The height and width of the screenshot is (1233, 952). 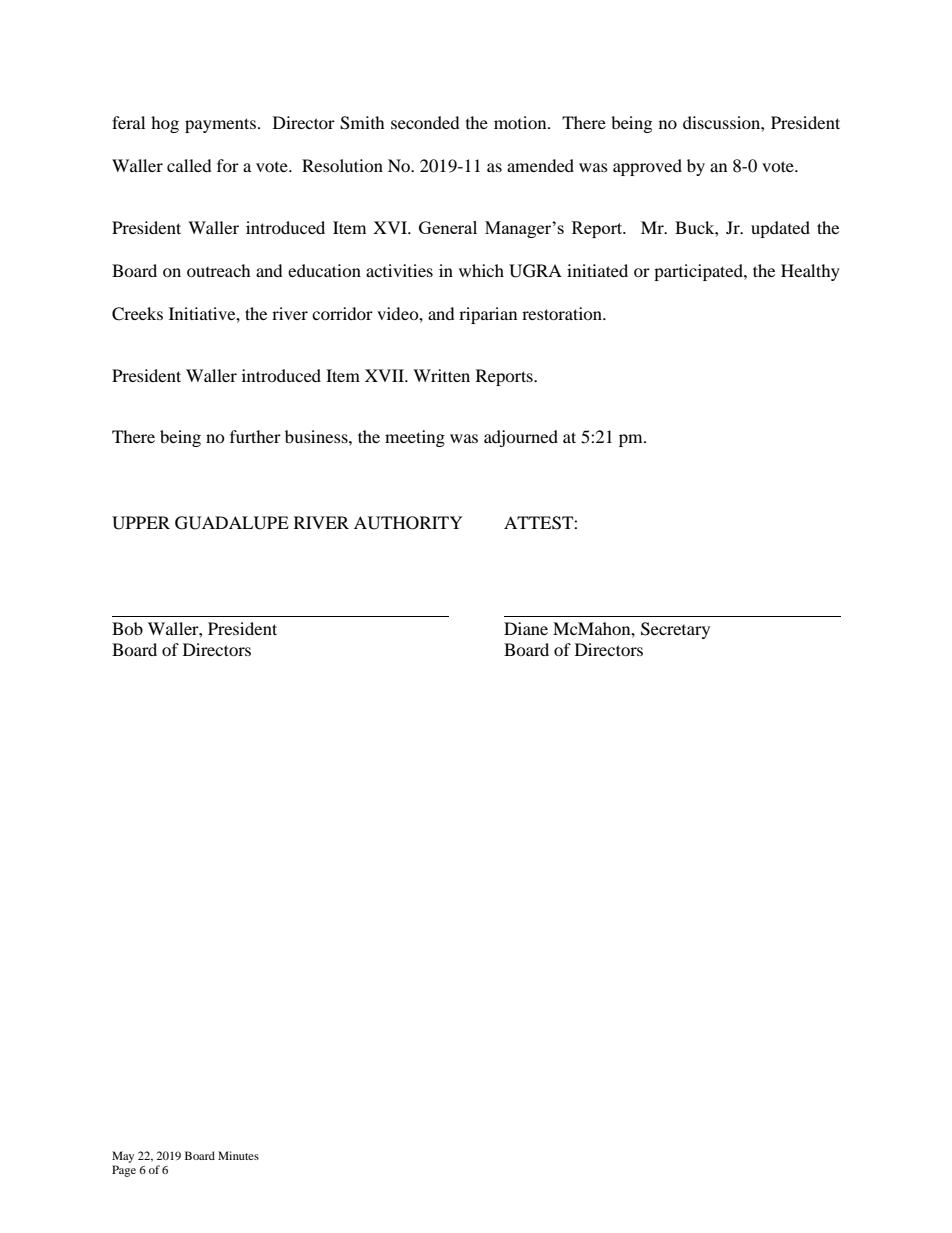 What do you see at coordinates (189, 165) in the screenshot?
I see `called` at bounding box center [189, 165].
